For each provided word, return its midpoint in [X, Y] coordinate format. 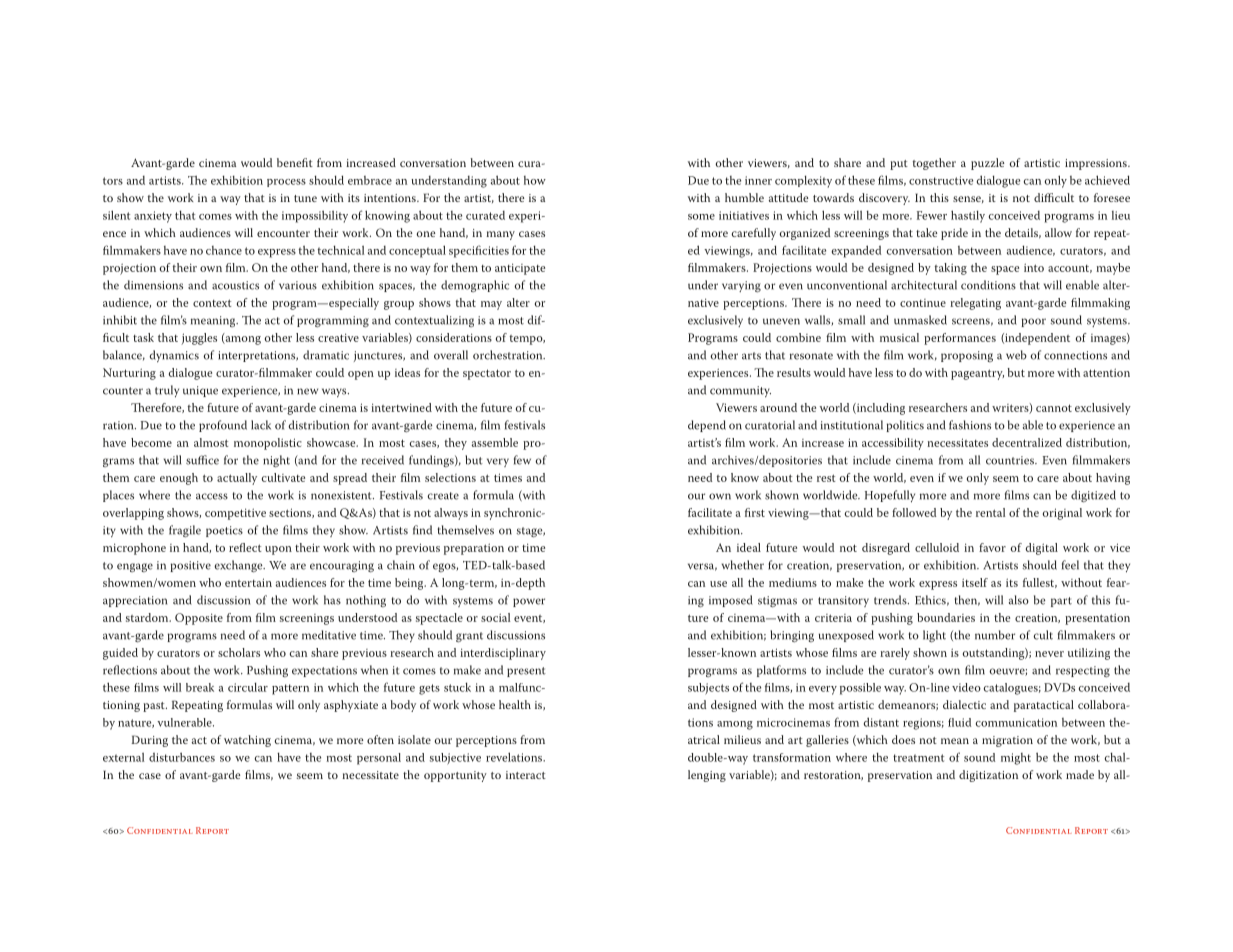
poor [1033, 322]
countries [1011, 460]
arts [751, 356]
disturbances [182, 757]
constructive [941, 180]
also [1019, 600]
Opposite [199, 619]
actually [237, 479]
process [286, 183]
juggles [199, 339]
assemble [495, 442]
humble [744, 197]
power [529, 602]
